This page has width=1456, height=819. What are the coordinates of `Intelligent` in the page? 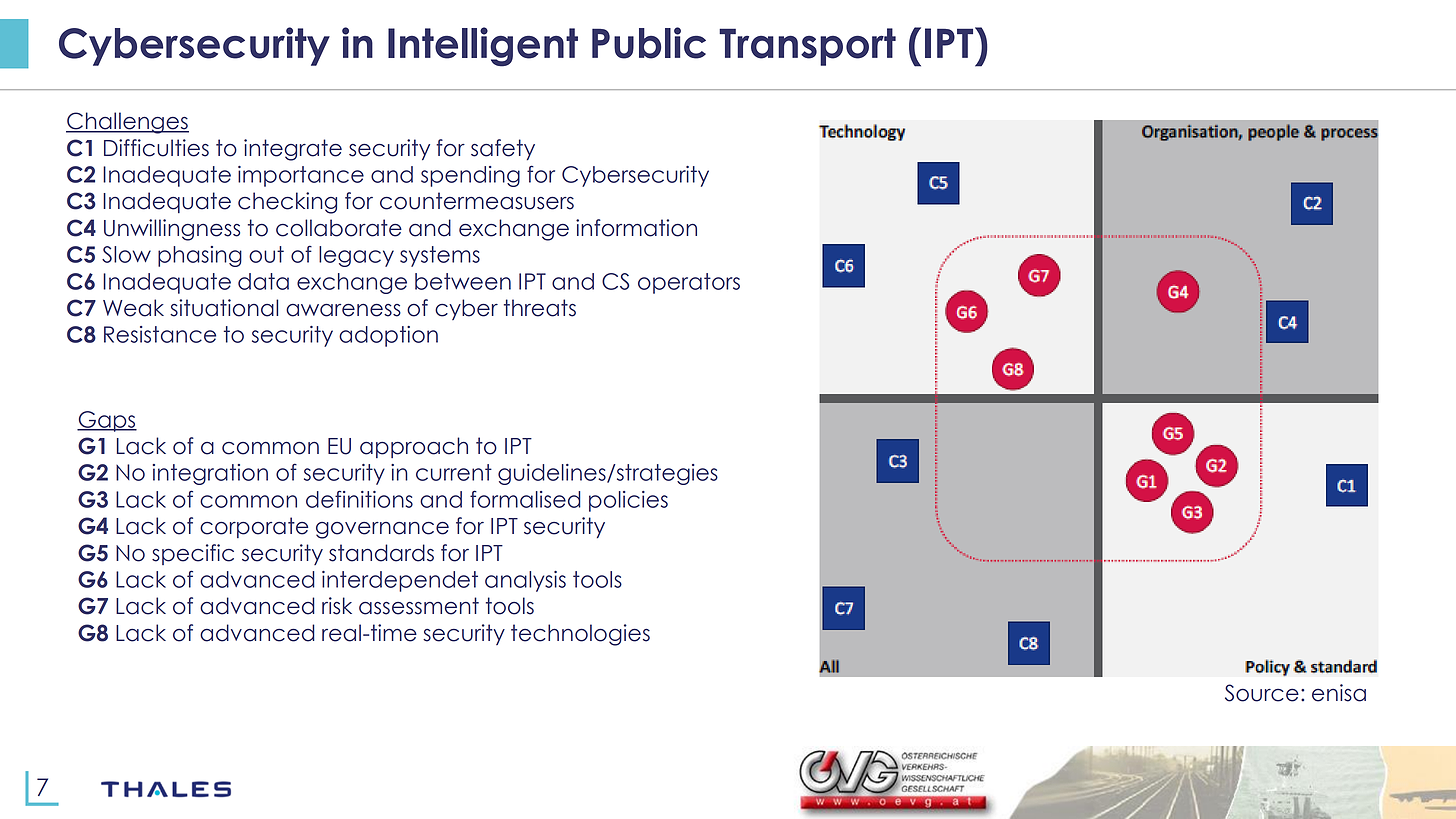 It's located at (483, 47).
